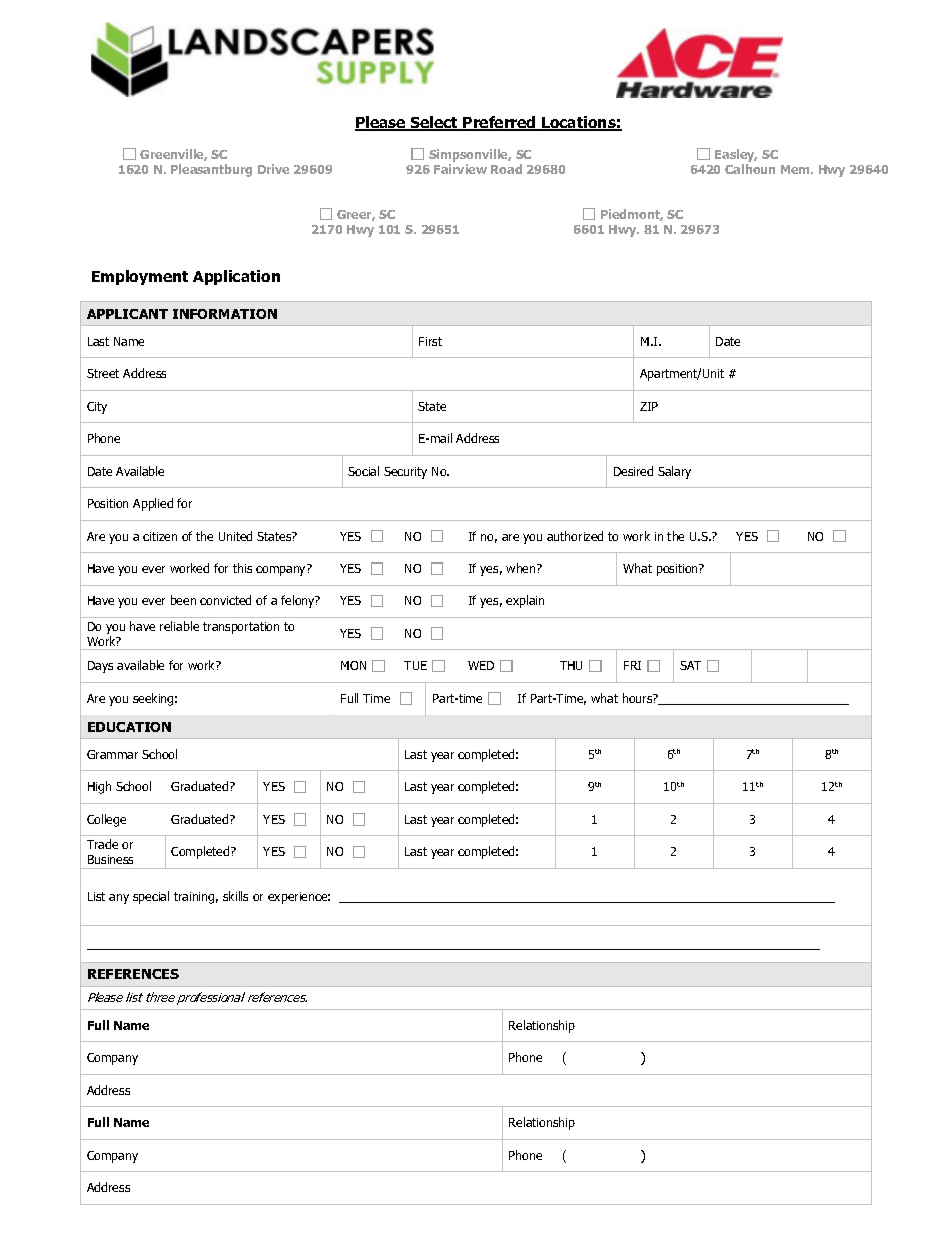 The width and height of the page is (952, 1233). Describe the element at coordinates (151, 897) in the page. I see `special` at that location.
